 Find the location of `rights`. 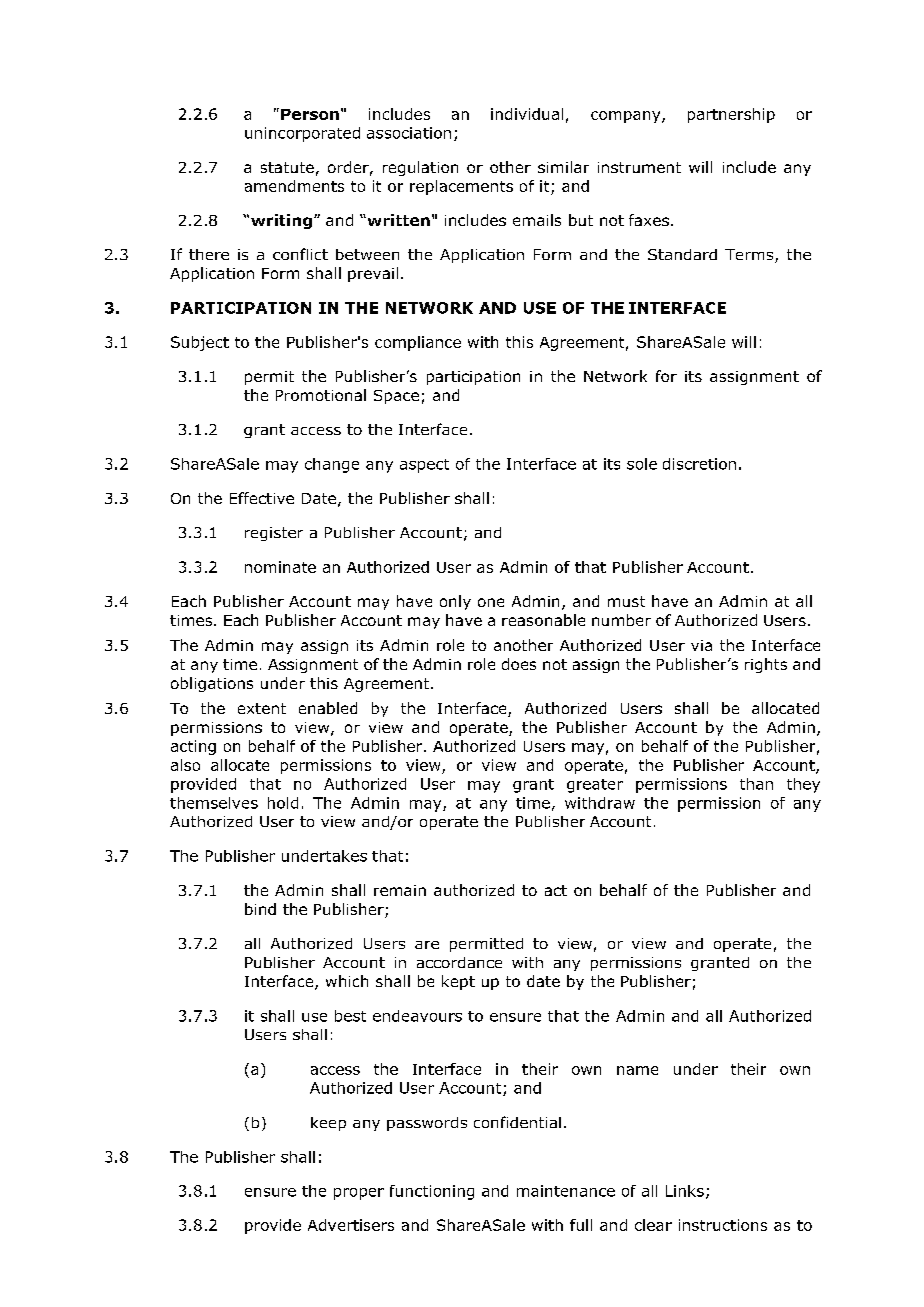

rights is located at coordinates (766, 665).
